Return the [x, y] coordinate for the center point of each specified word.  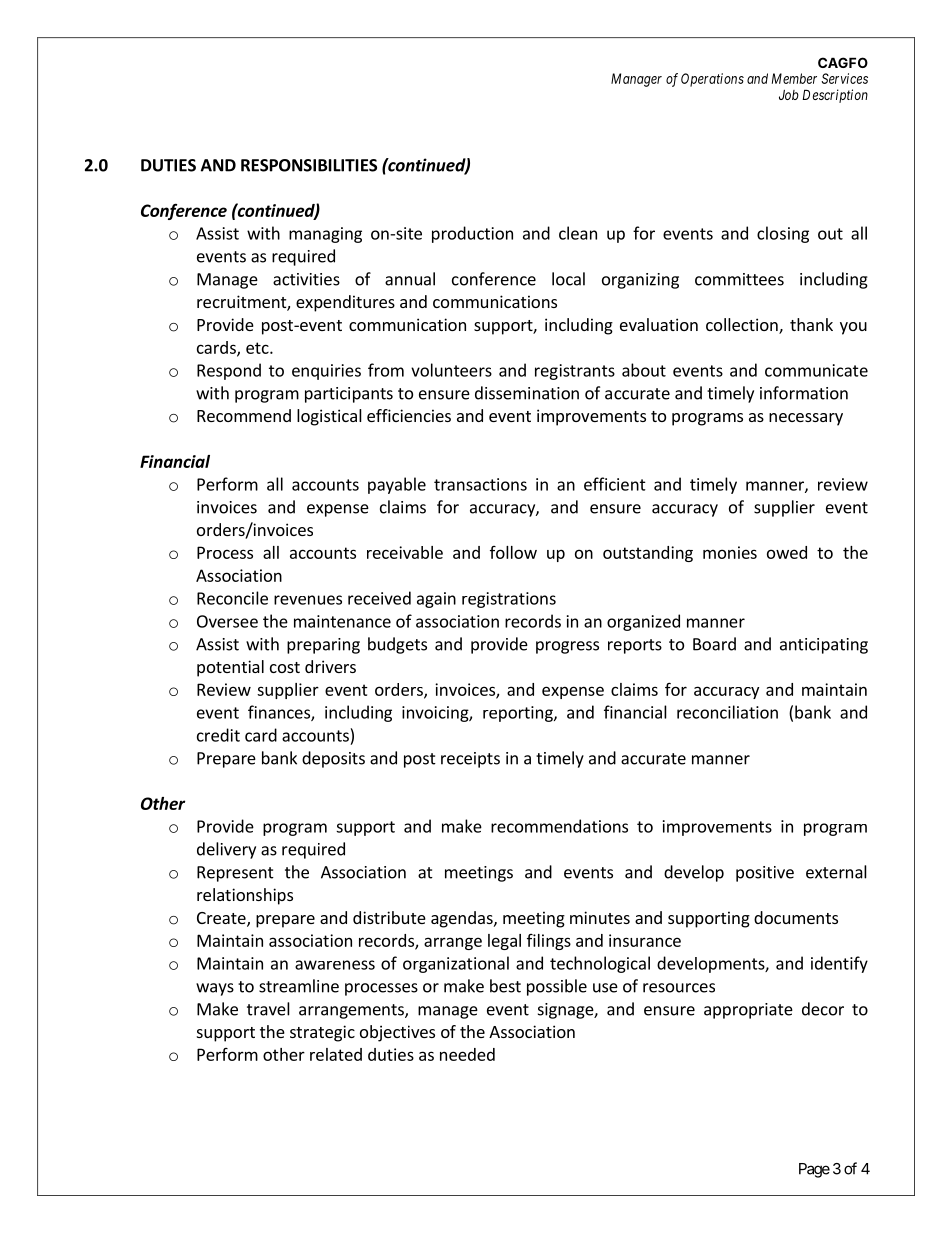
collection [743, 326]
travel [268, 1009]
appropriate [748, 1011]
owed [787, 552]
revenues [308, 600]
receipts [470, 760]
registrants [575, 372]
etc [258, 348]
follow [513, 552]
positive [765, 874]
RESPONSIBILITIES [309, 165]
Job [789, 95]
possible [557, 987]
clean [578, 233]
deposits [333, 759]
